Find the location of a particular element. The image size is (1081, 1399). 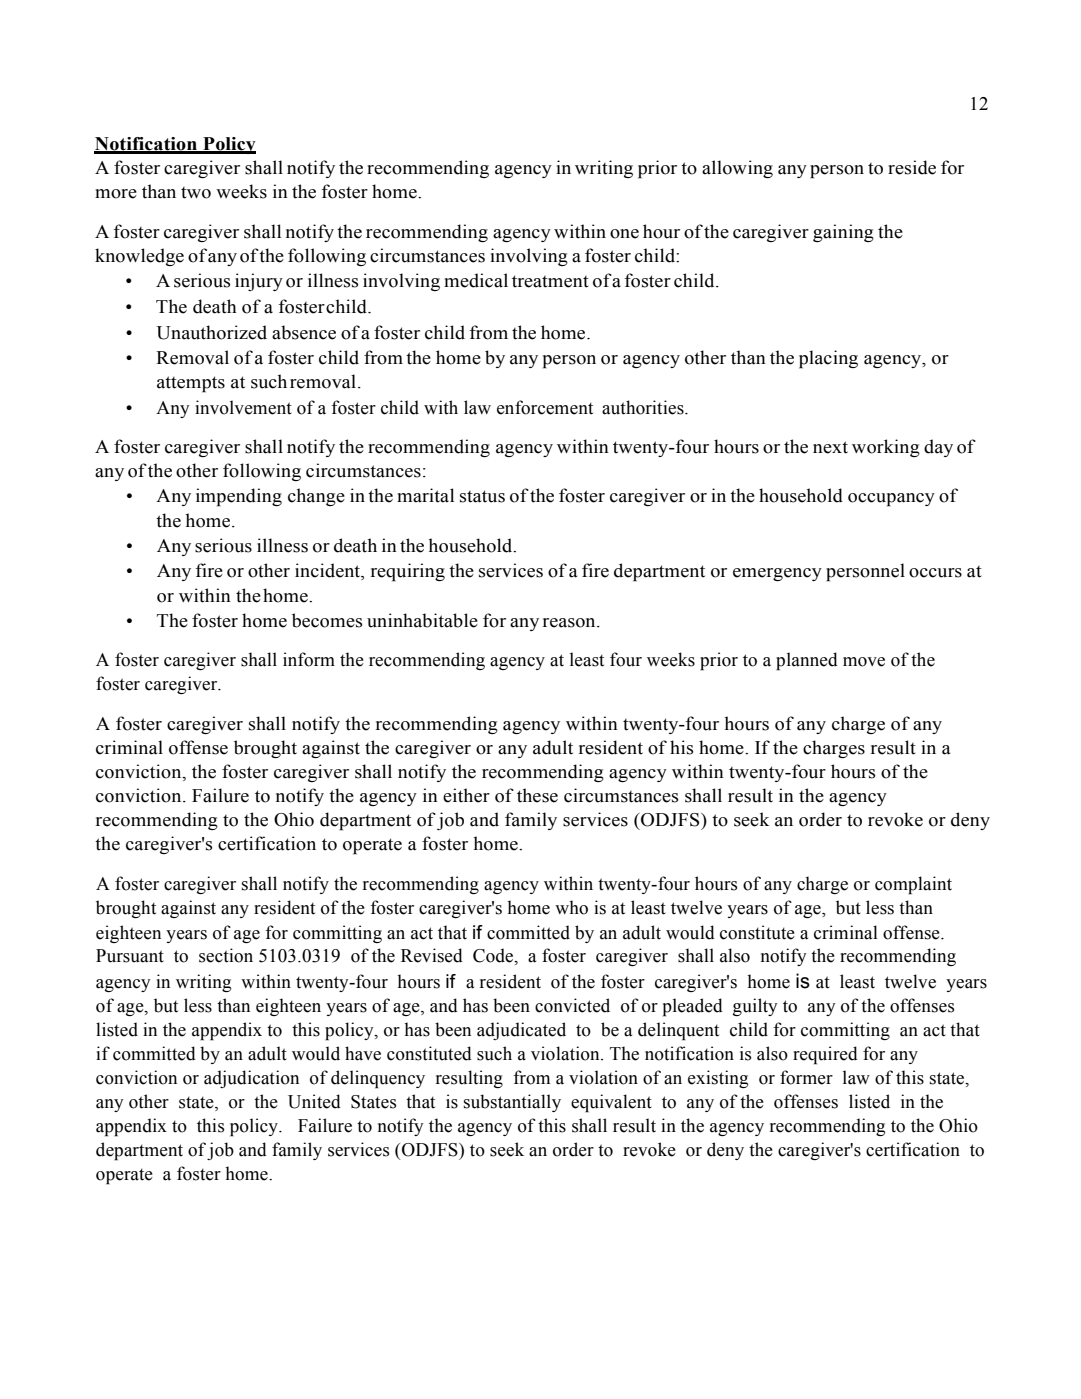

inform is located at coordinates (309, 659).
